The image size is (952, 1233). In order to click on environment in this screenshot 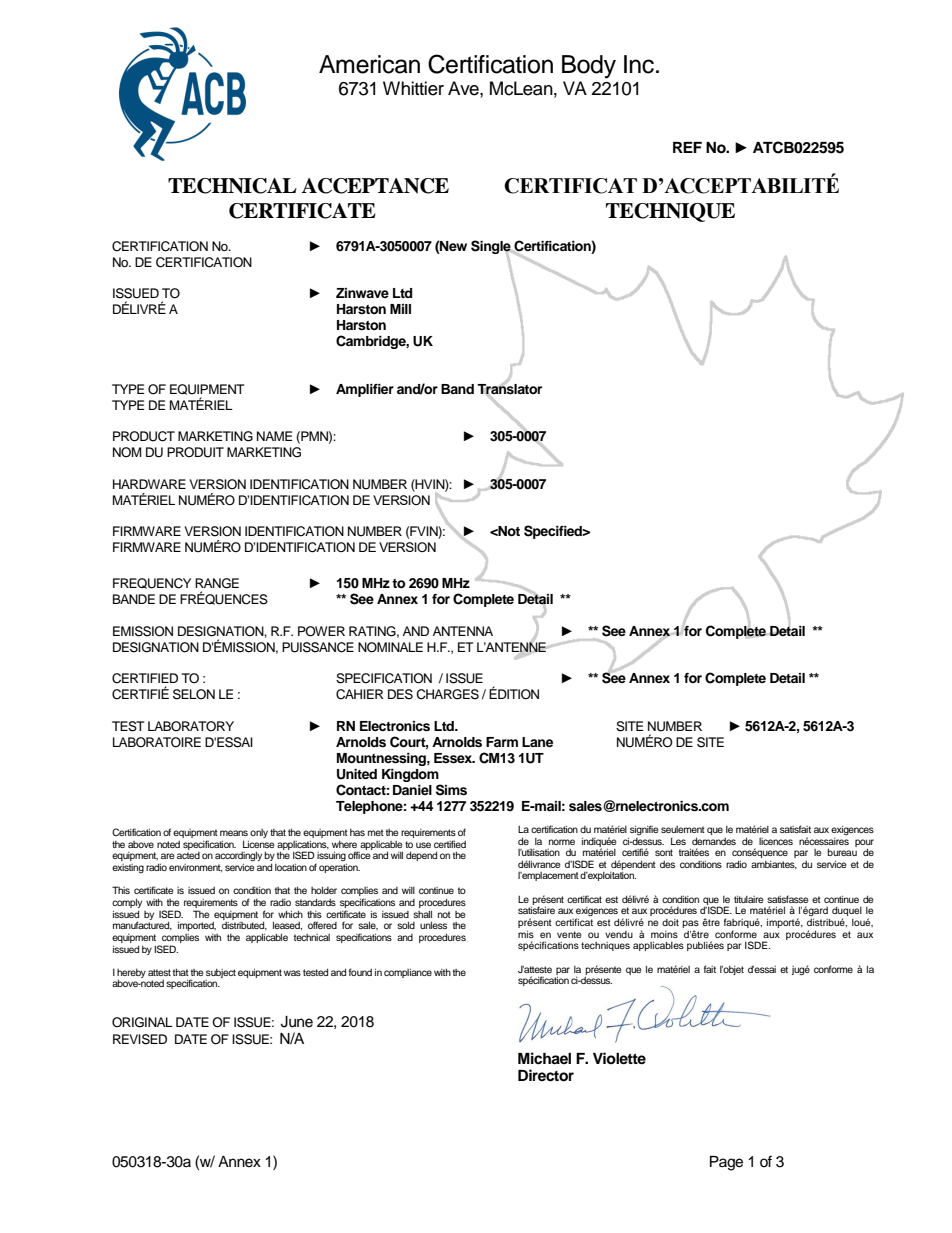, I will do `click(195, 868)`.
